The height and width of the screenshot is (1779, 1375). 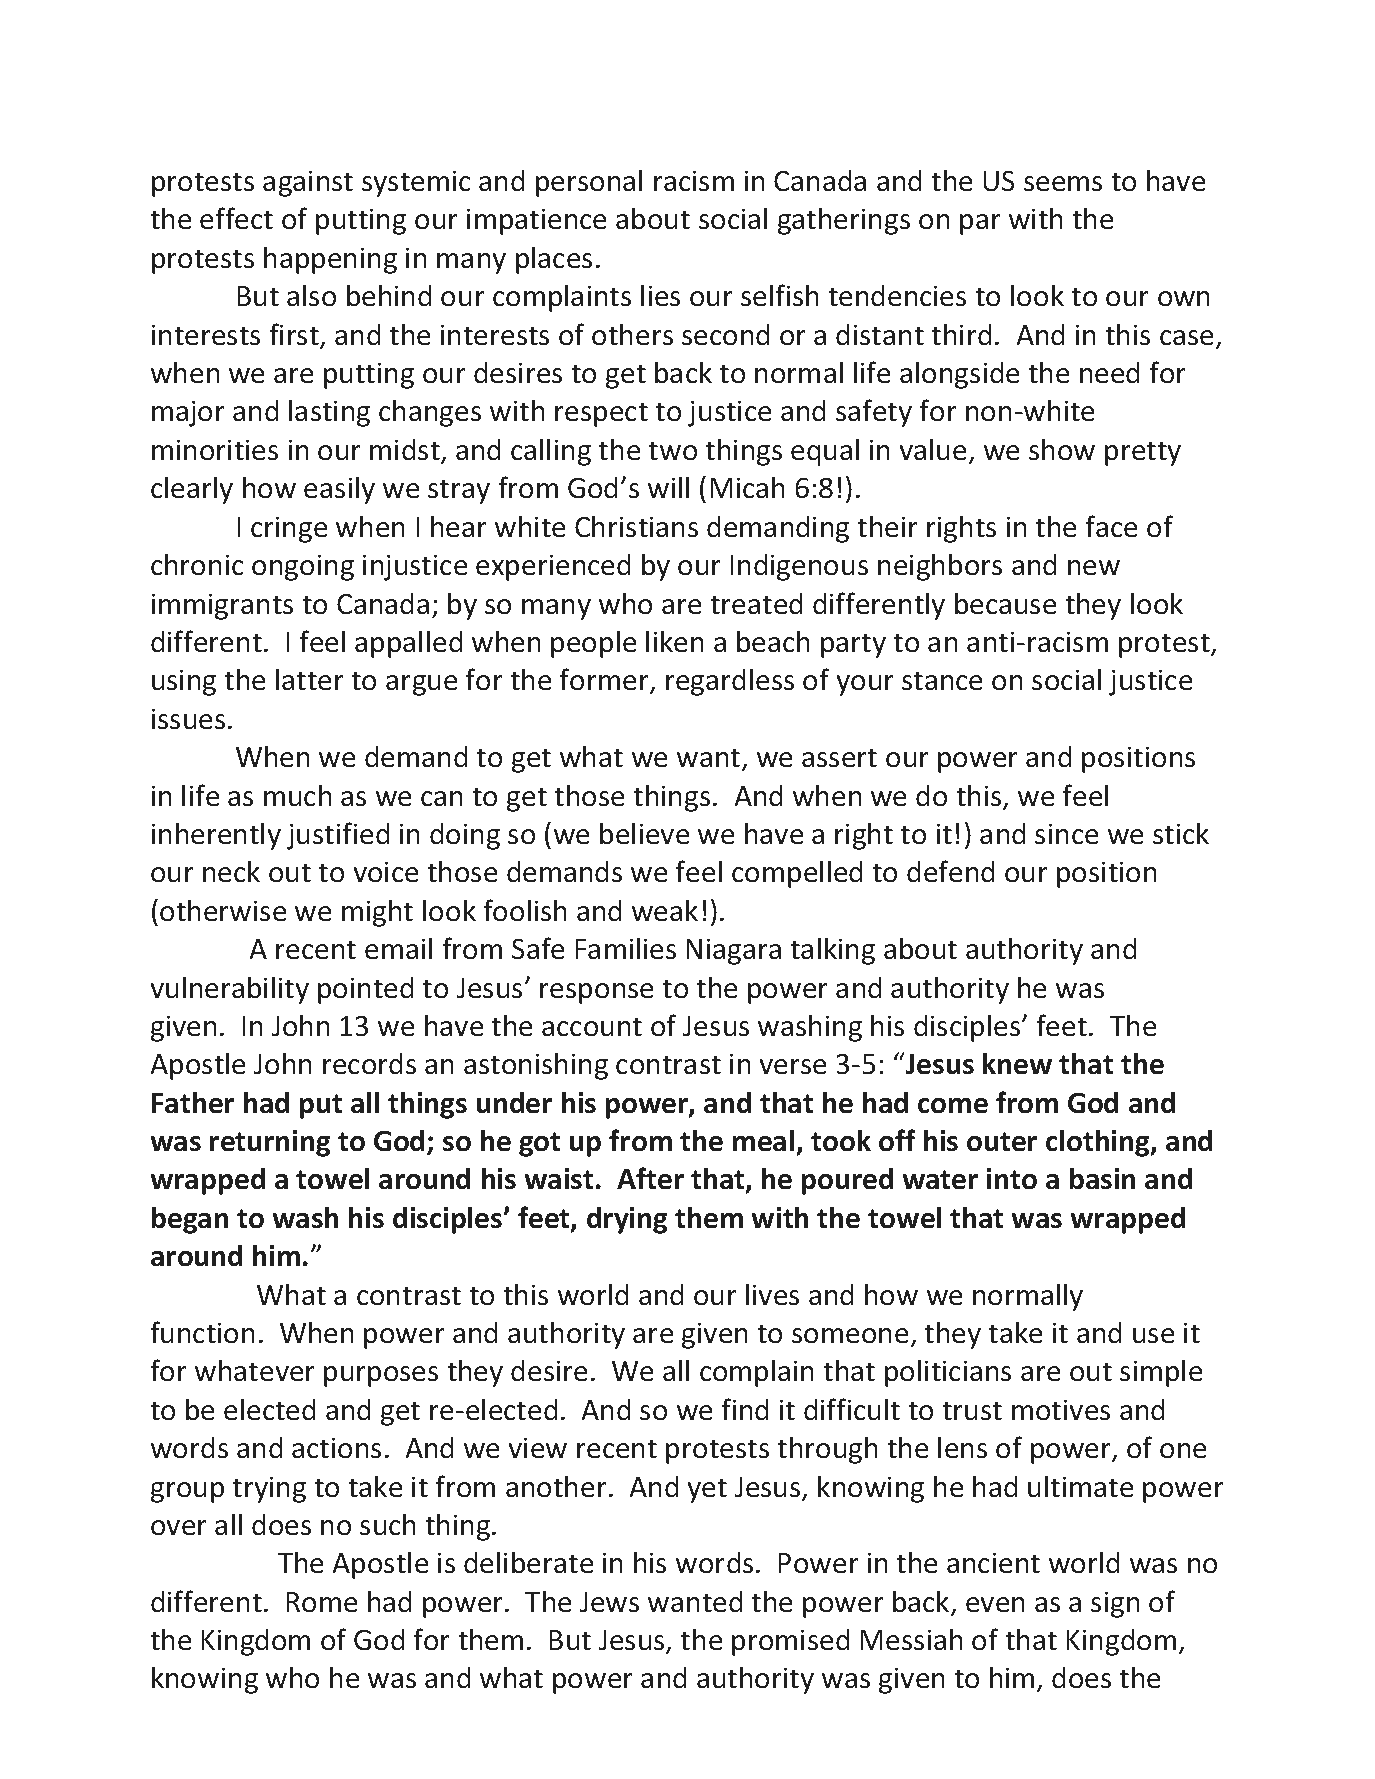 What do you see at coordinates (668, 487) in the screenshot?
I see `will` at bounding box center [668, 487].
